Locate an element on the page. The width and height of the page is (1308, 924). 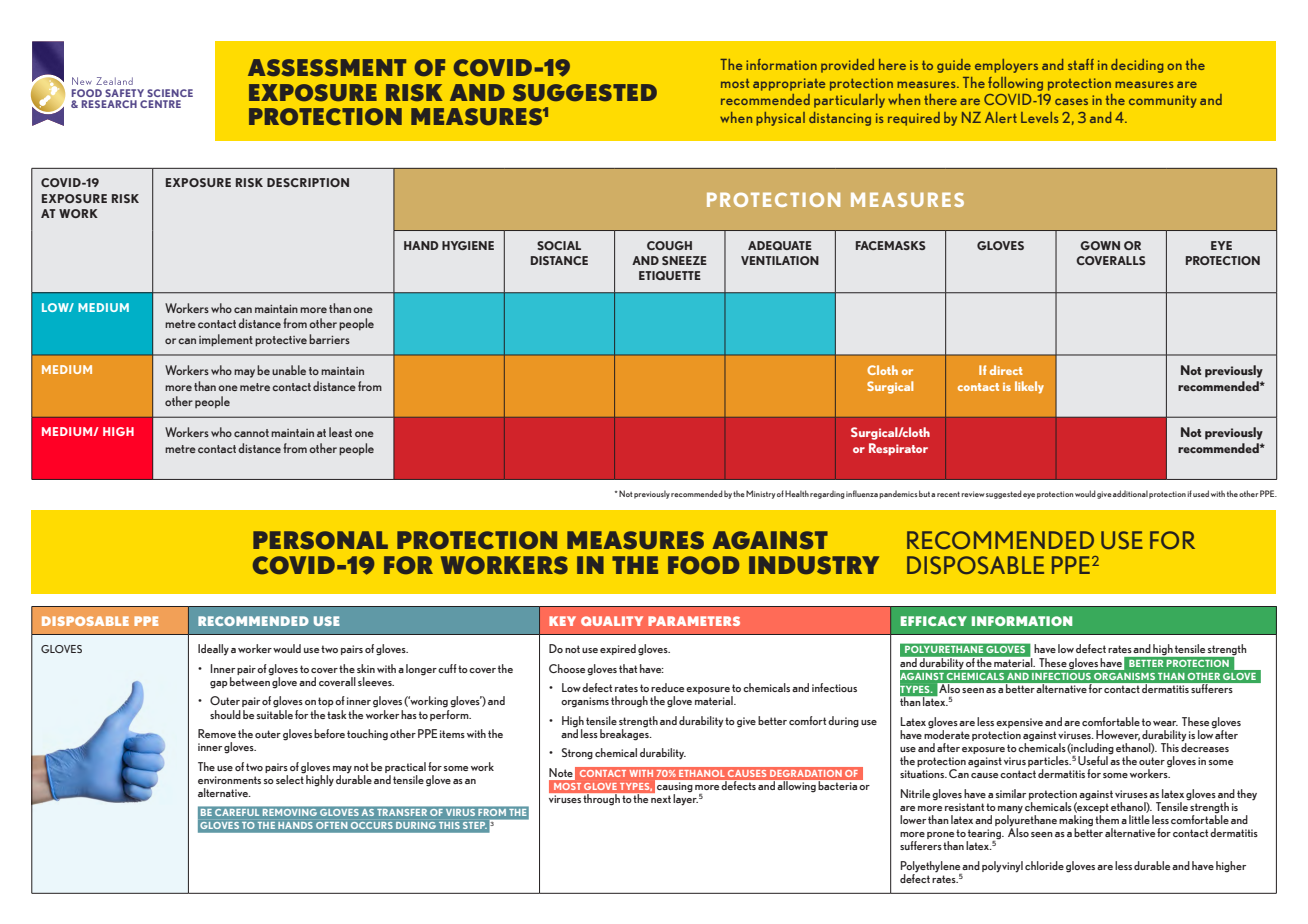
implement is located at coordinates (226, 340).
